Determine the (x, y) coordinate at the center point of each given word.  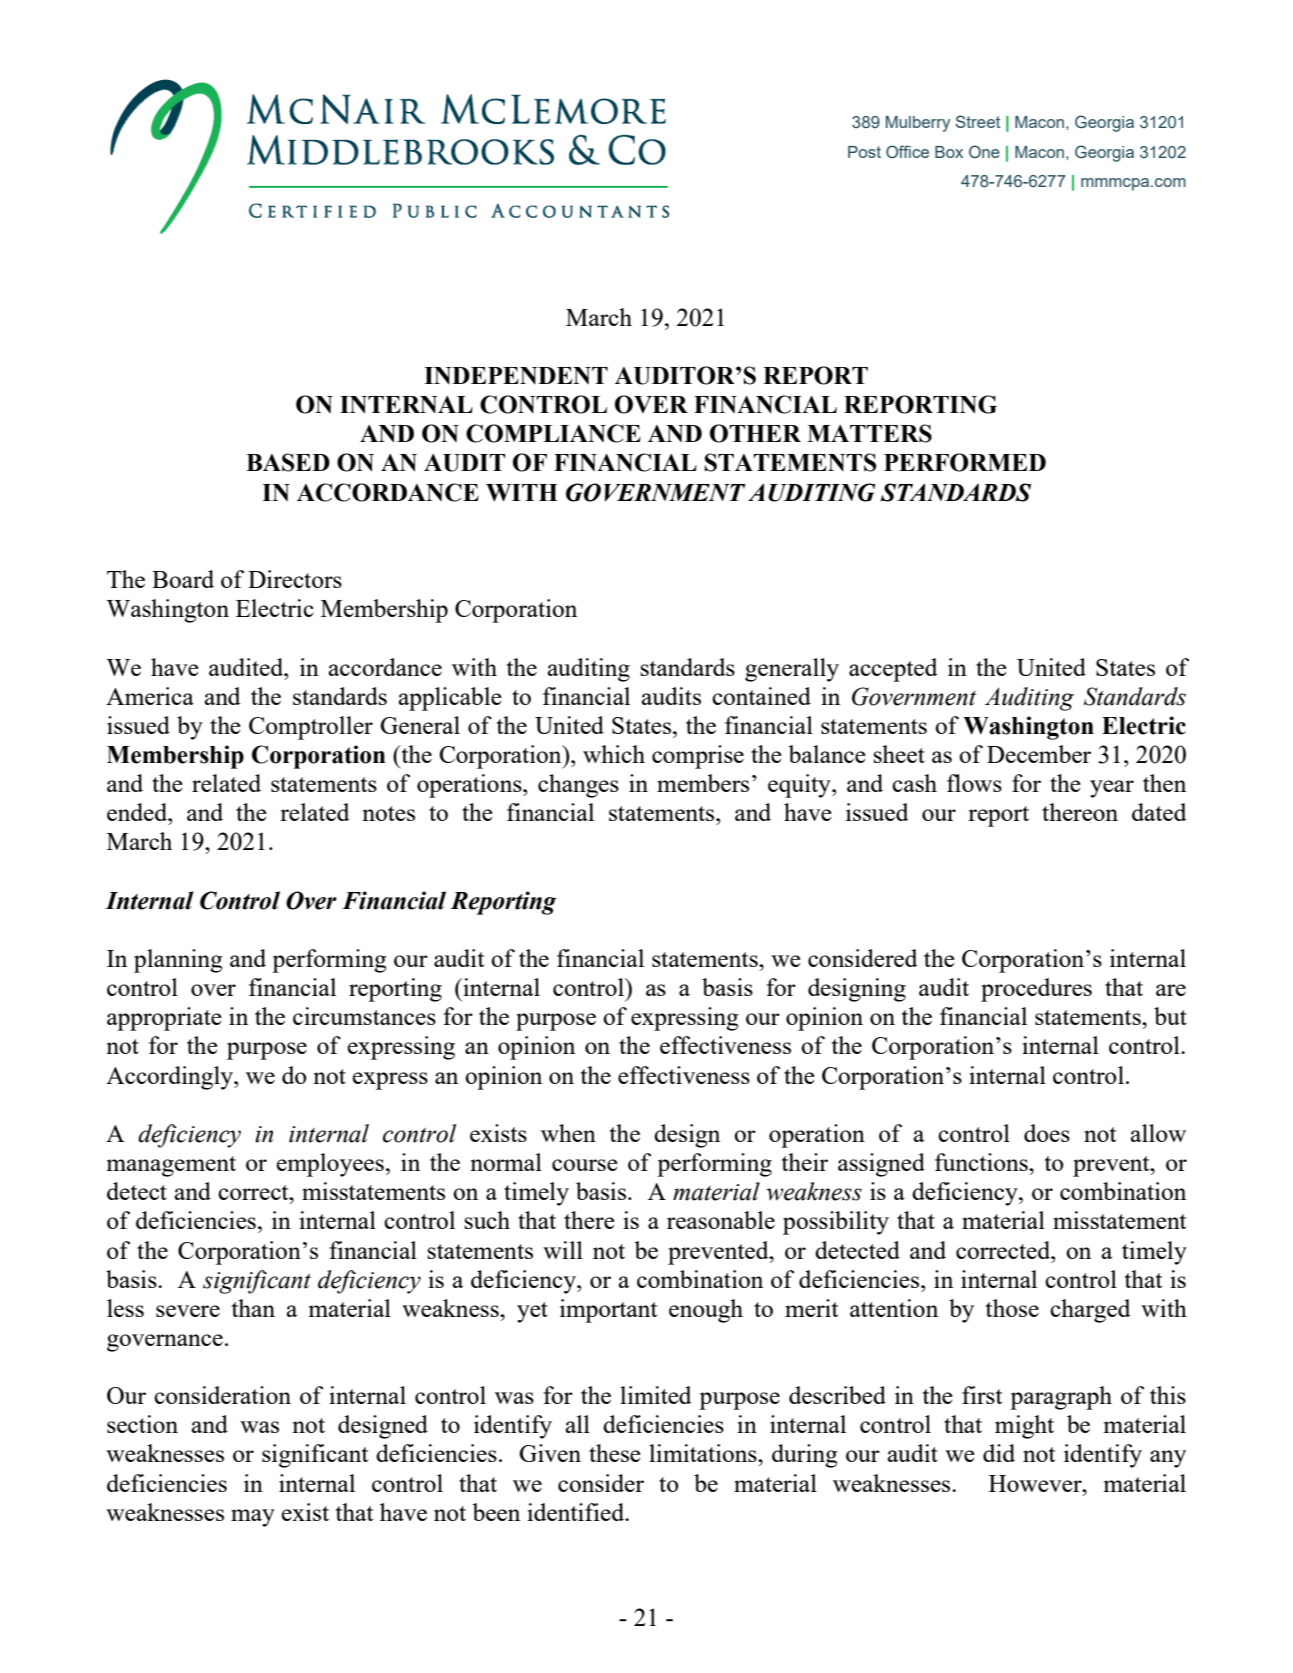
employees (330, 1165)
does (1047, 1133)
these (615, 1453)
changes (578, 786)
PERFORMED (965, 462)
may (253, 1518)
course (585, 1165)
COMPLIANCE (553, 433)
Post (864, 152)
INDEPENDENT (516, 375)
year (1112, 789)
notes (388, 813)
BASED (288, 462)
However (1036, 1483)
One (984, 152)
